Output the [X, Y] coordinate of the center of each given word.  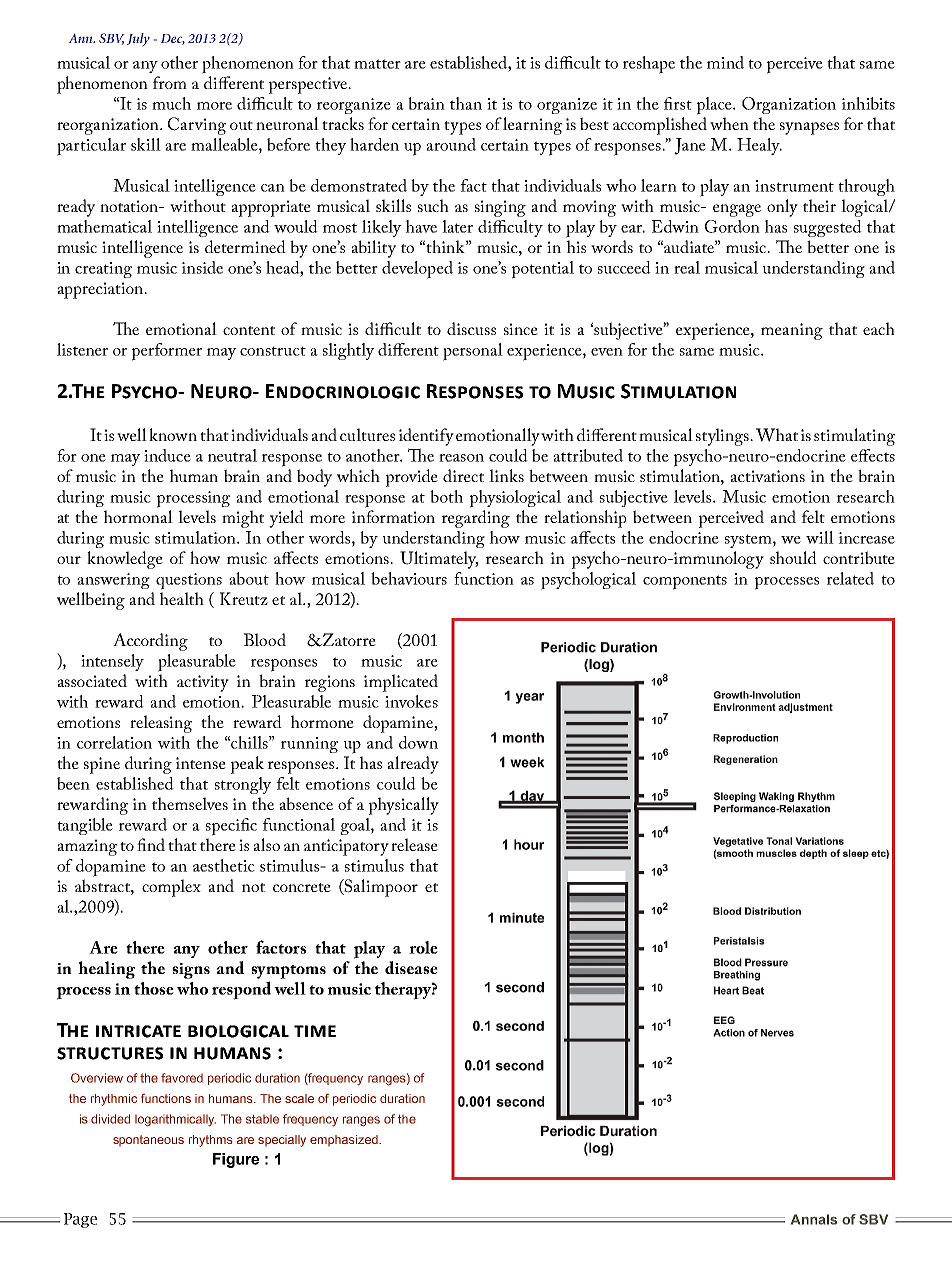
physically [404, 806]
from [170, 82]
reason [461, 458]
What [777, 435]
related [850, 578]
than [466, 103]
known [173, 434]
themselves [190, 803]
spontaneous [148, 1141]
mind [725, 62]
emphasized [345, 1141]
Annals [814, 1219]
